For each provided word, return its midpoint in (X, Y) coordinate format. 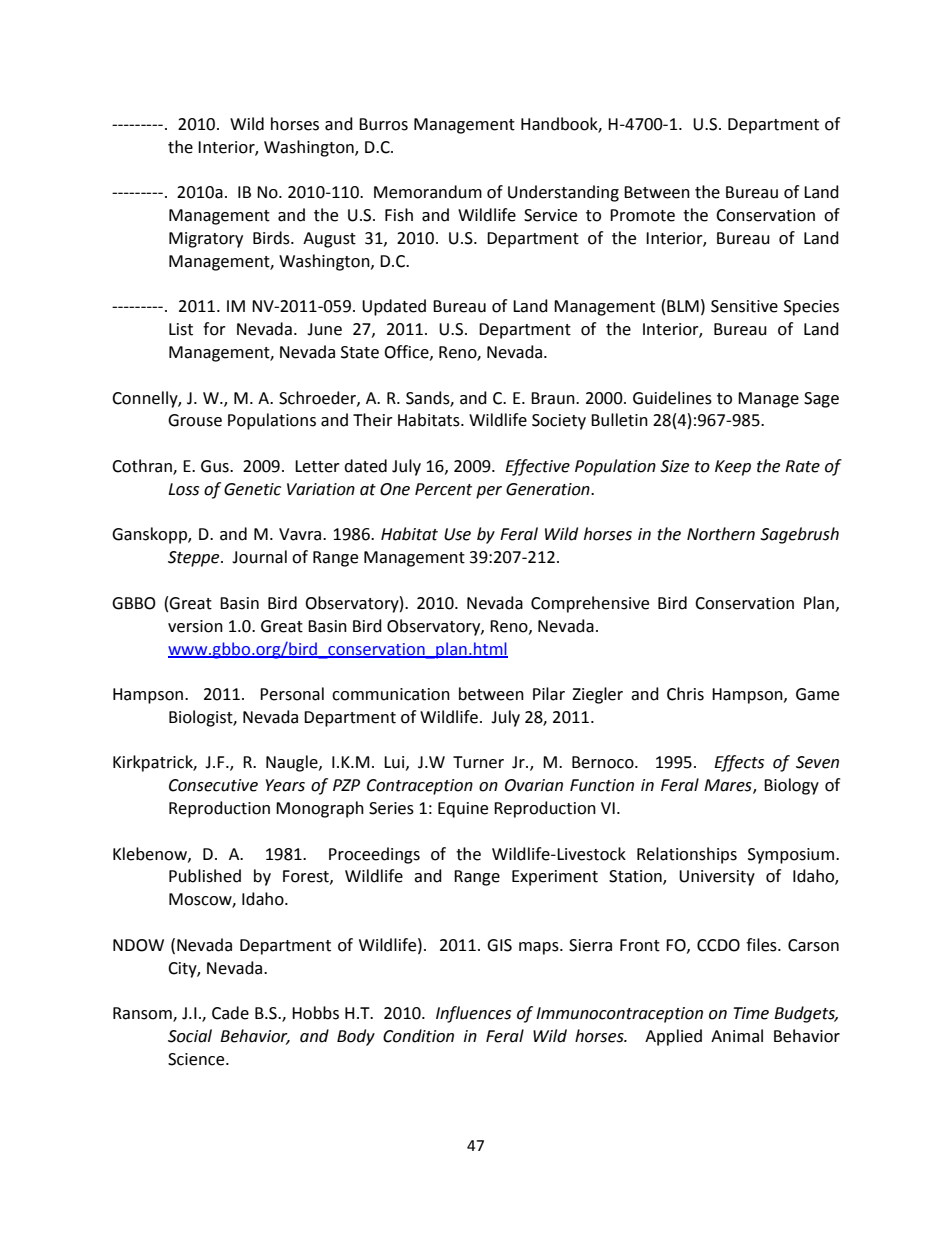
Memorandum (428, 192)
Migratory (206, 240)
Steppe (195, 559)
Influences (473, 1014)
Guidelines (672, 398)
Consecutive (213, 785)
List (181, 329)
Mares (729, 786)
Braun (554, 398)
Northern (721, 534)
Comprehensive (590, 604)
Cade (230, 1013)
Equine (463, 810)
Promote (642, 215)
